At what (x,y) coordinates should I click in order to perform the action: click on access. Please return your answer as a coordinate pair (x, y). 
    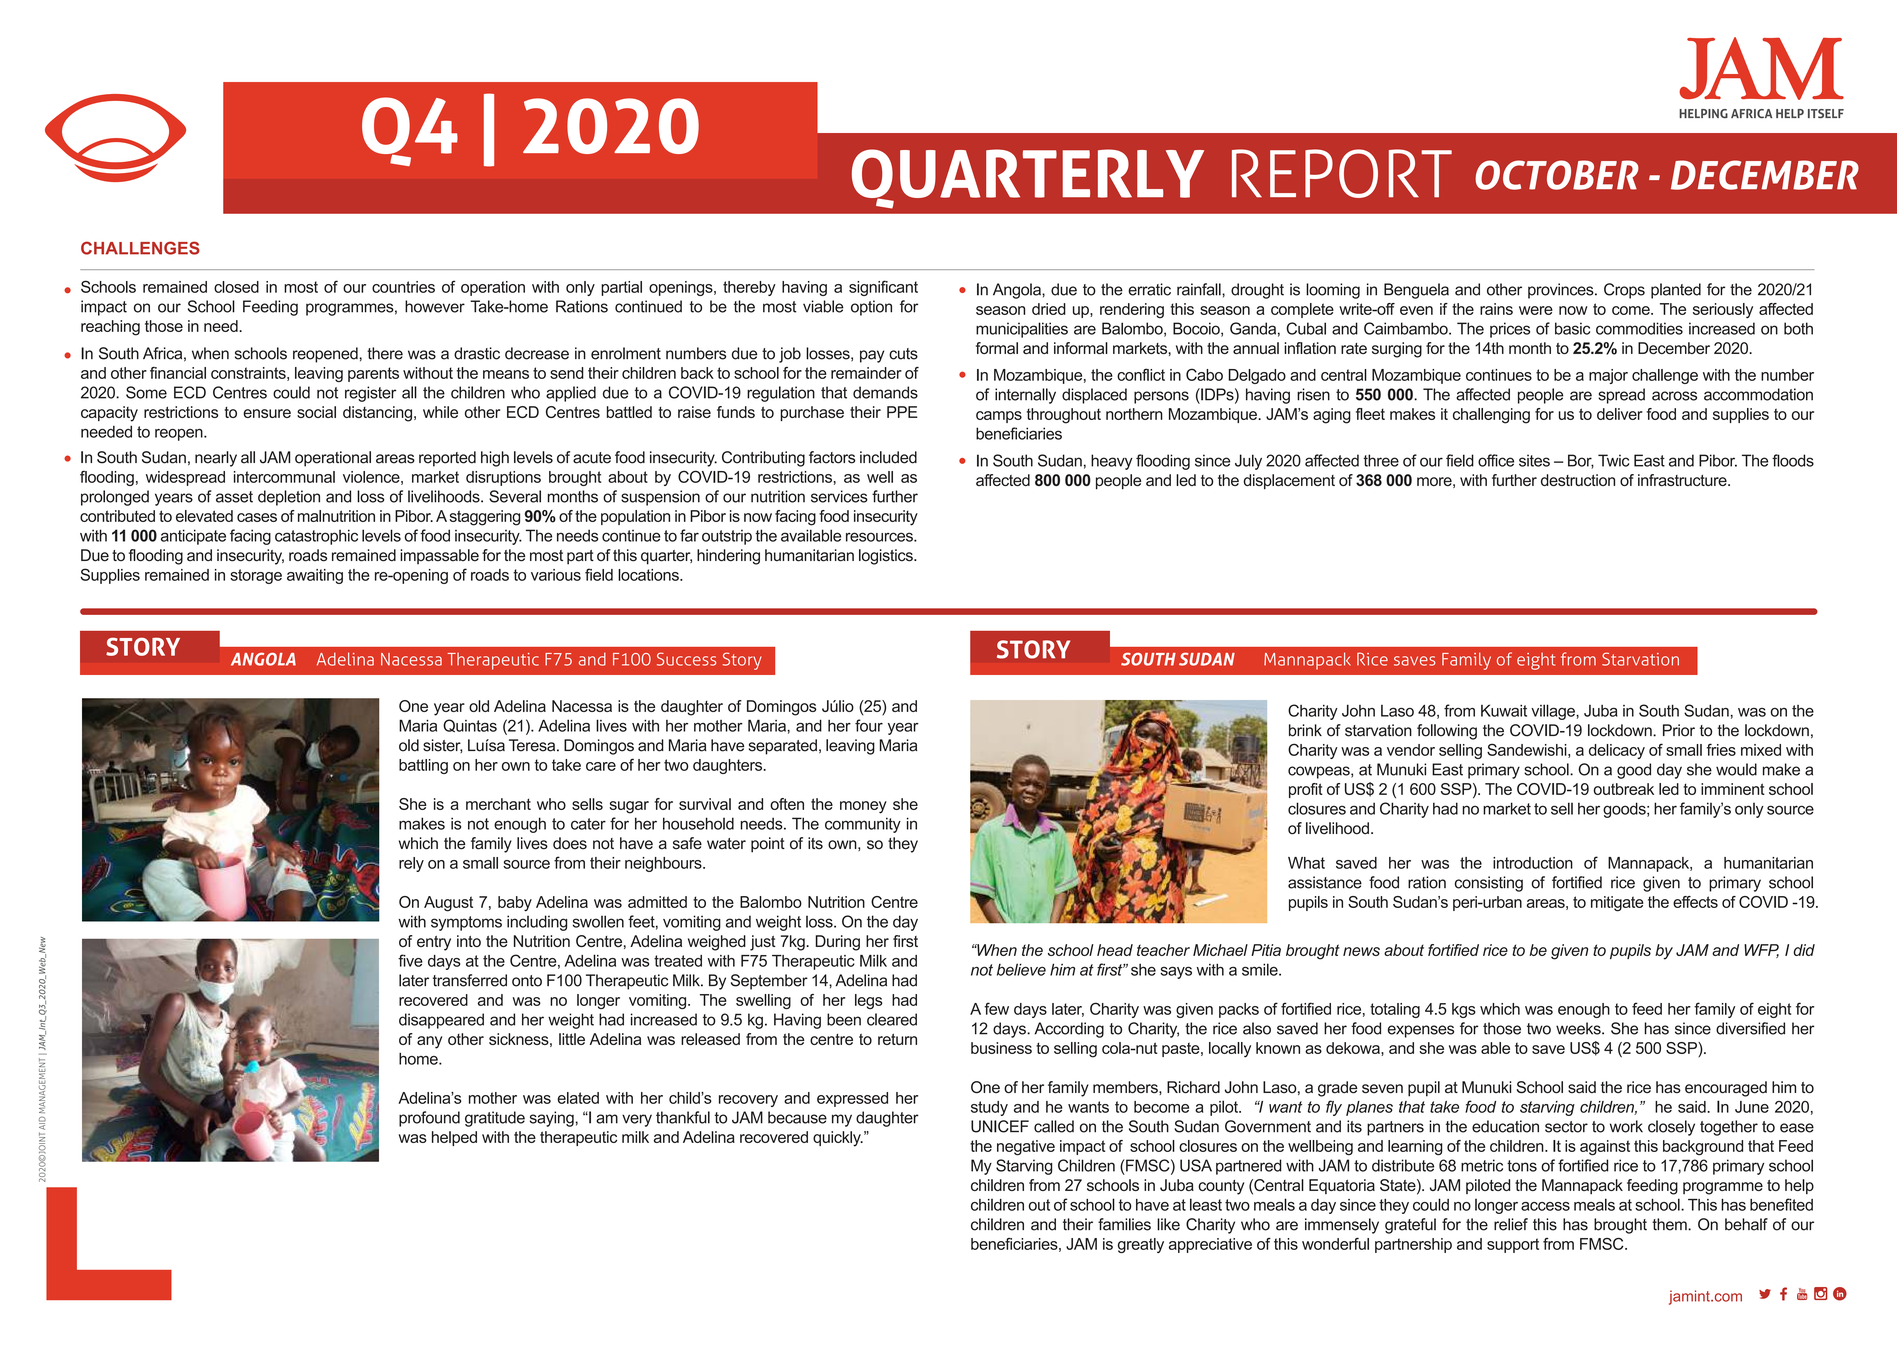
    Looking at the image, I should click on (1545, 1206).
